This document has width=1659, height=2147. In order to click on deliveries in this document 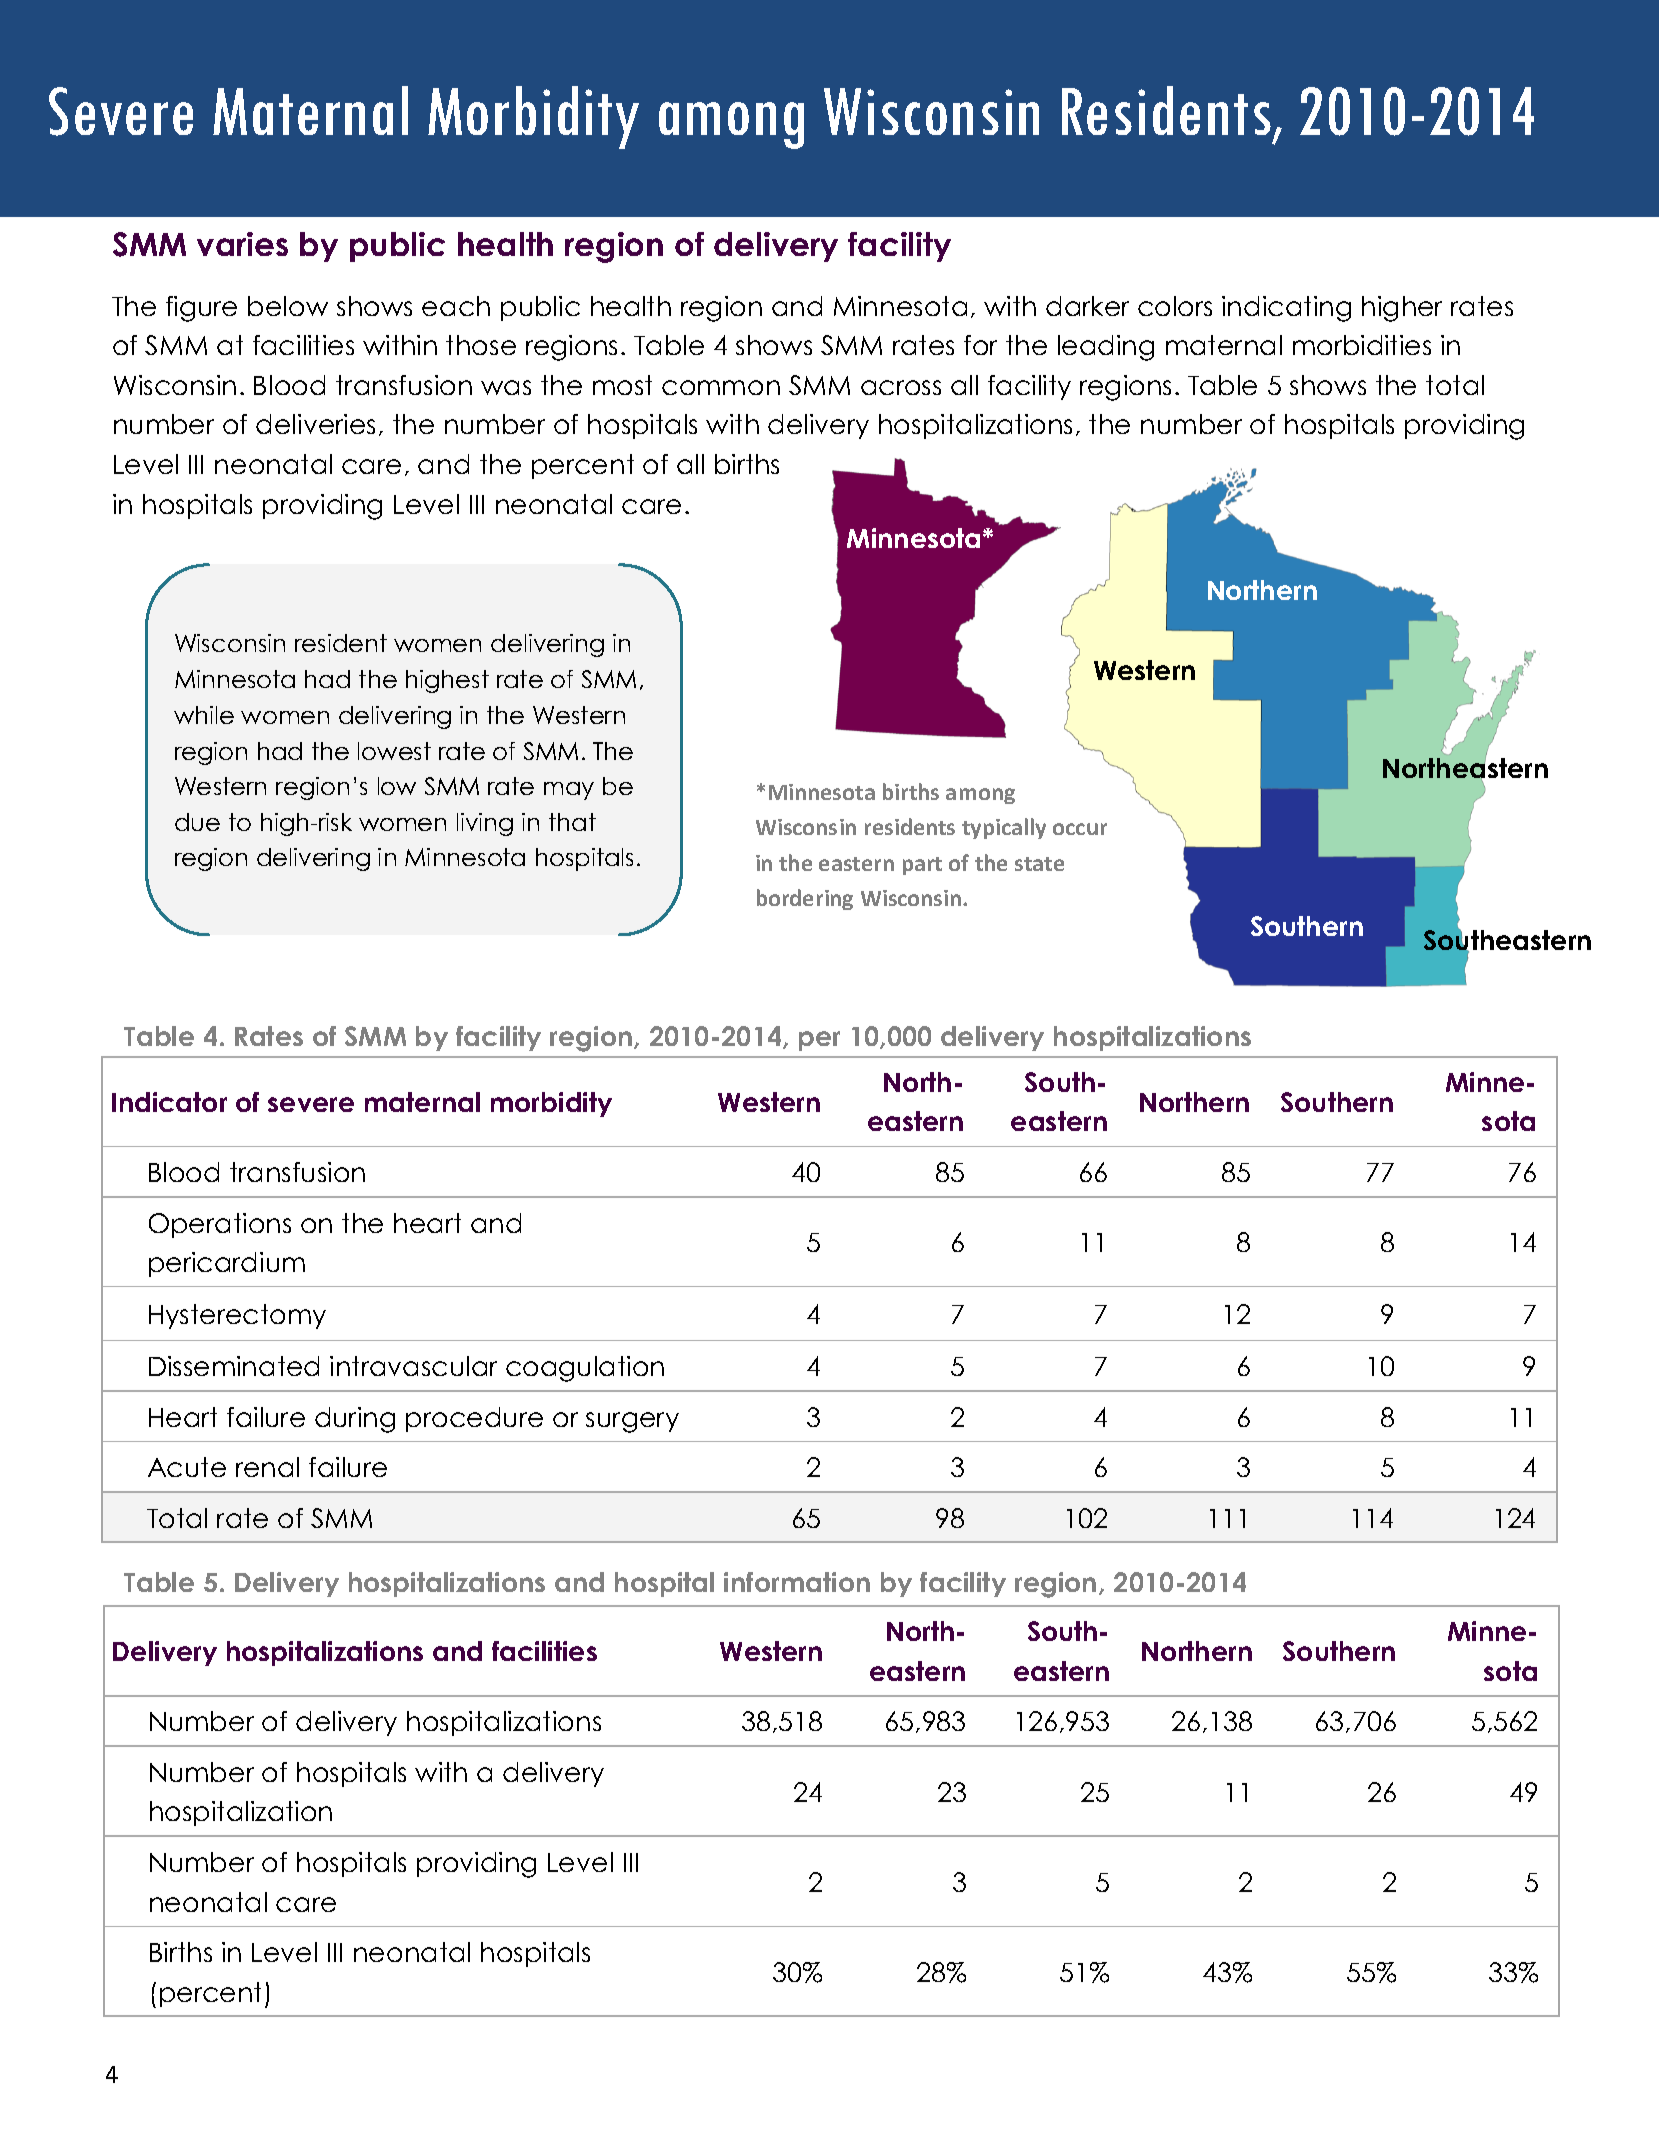, I will do `click(315, 424)`.
